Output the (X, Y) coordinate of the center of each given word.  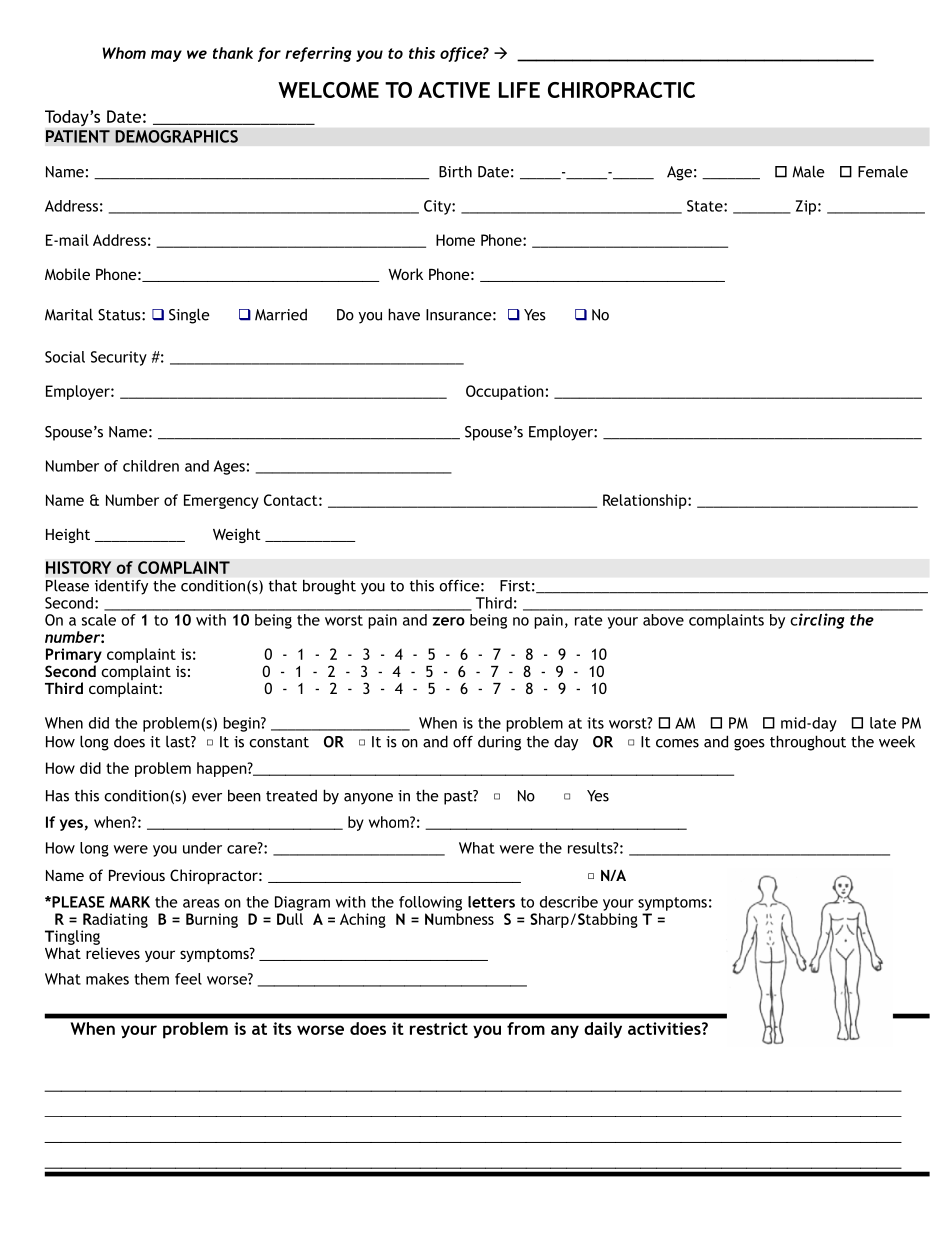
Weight (237, 535)
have (404, 314)
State (706, 206)
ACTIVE (454, 90)
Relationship (646, 501)
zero (449, 621)
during (499, 743)
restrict (439, 1028)
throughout (808, 743)
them (151, 979)
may (166, 56)
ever (207, 797)
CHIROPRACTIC (621, 90)
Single (189, 316)
